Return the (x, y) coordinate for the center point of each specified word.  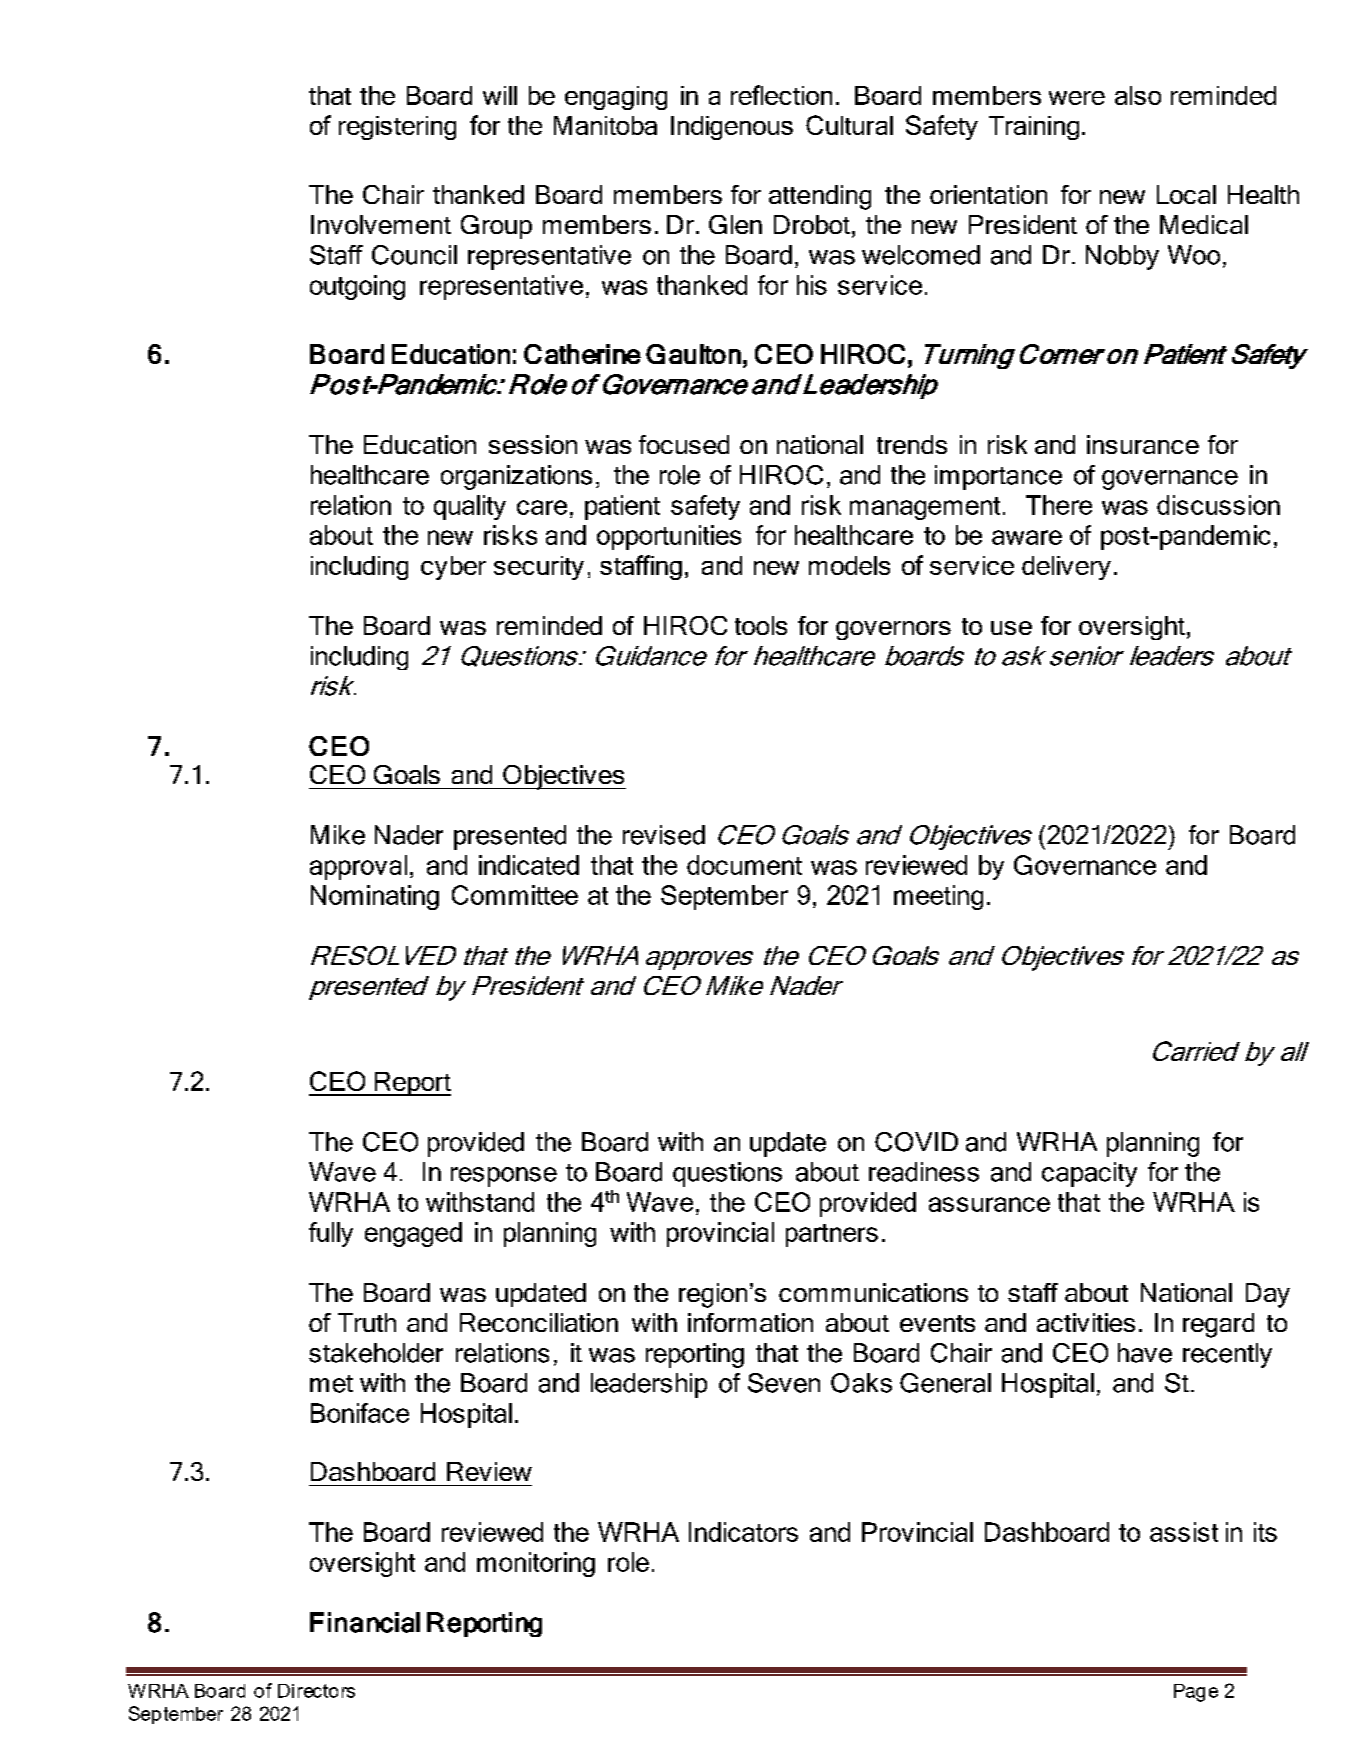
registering (397, 128)
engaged (413, 1234)
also (1138, 95)
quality (470, 507)
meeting (938, 897)
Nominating (375, 897)
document (744, 865)
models (849, 565)
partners (832, 1235)
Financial (365, 1622)
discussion (1218, 505)
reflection (781, 95)
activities (1086, 1322)
